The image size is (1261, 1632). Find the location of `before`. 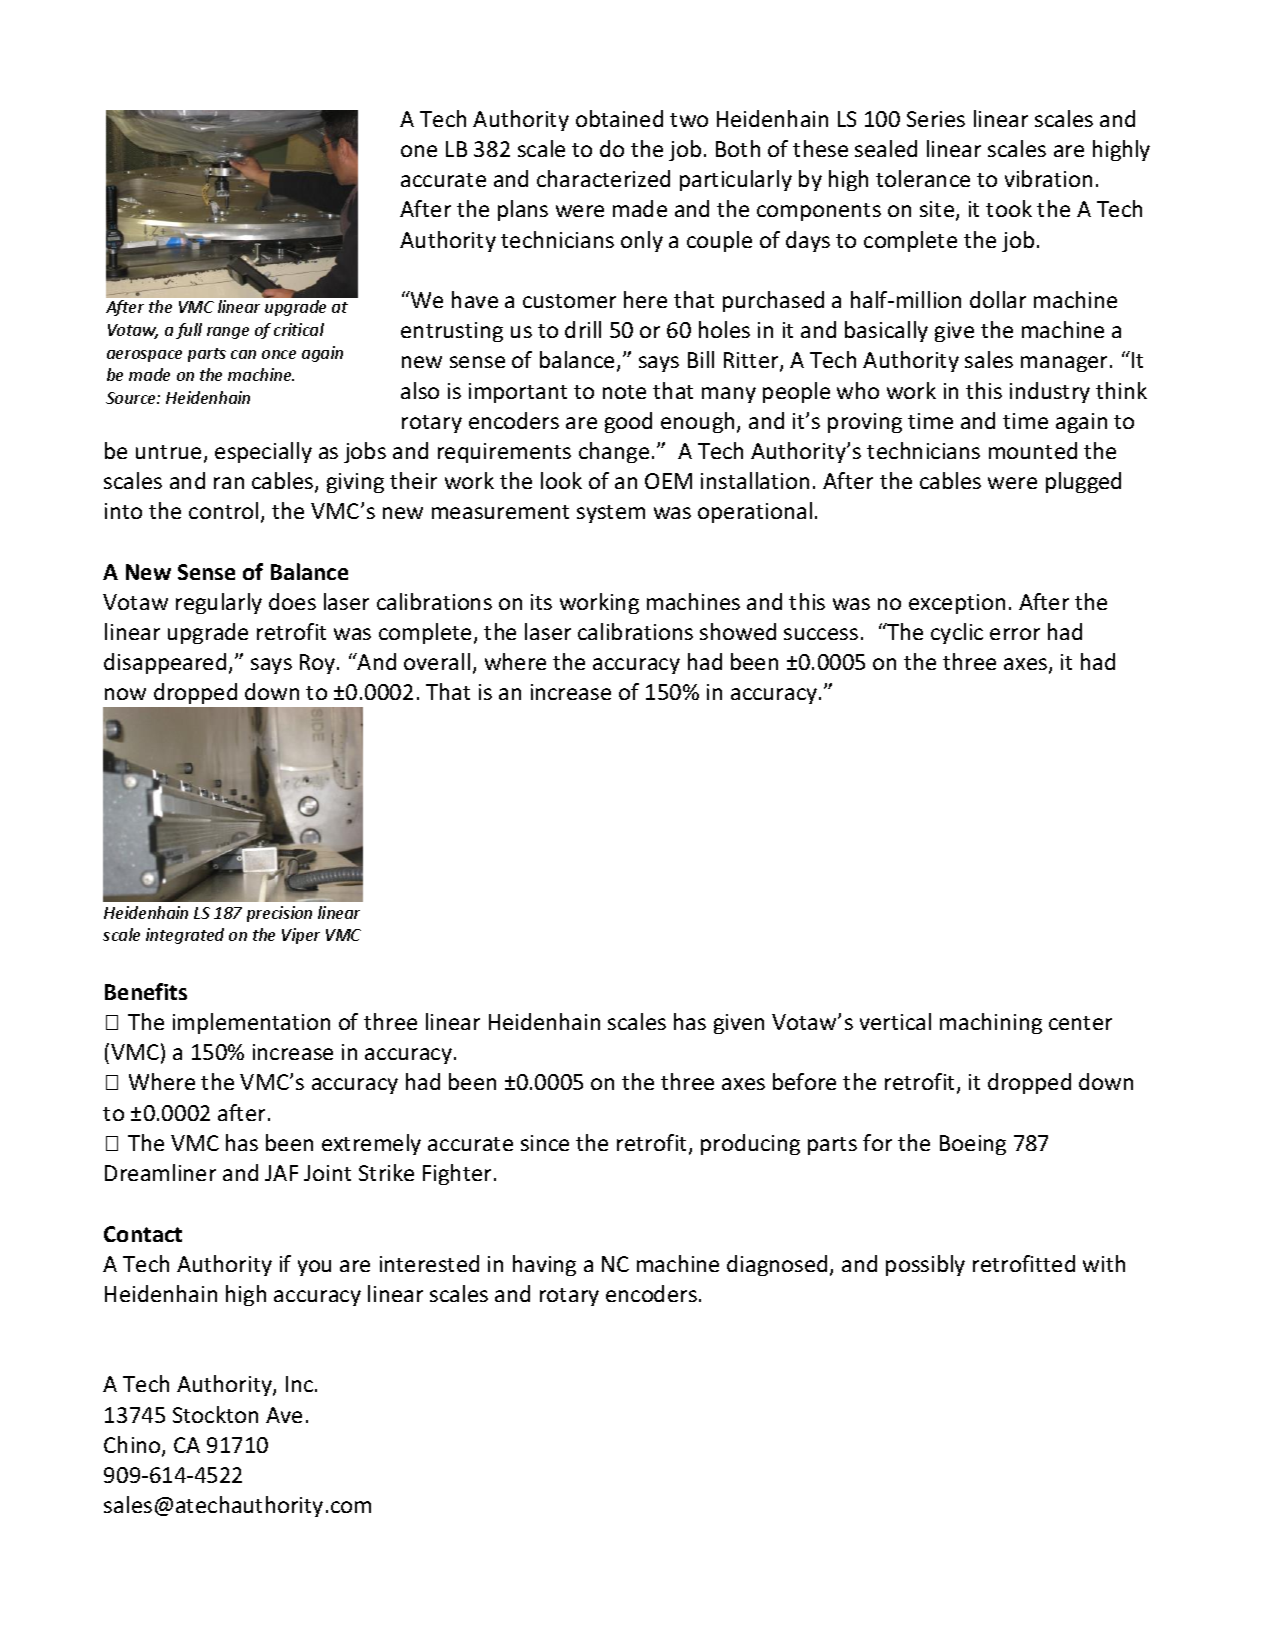

before is located at coordinates (804, 1081).
